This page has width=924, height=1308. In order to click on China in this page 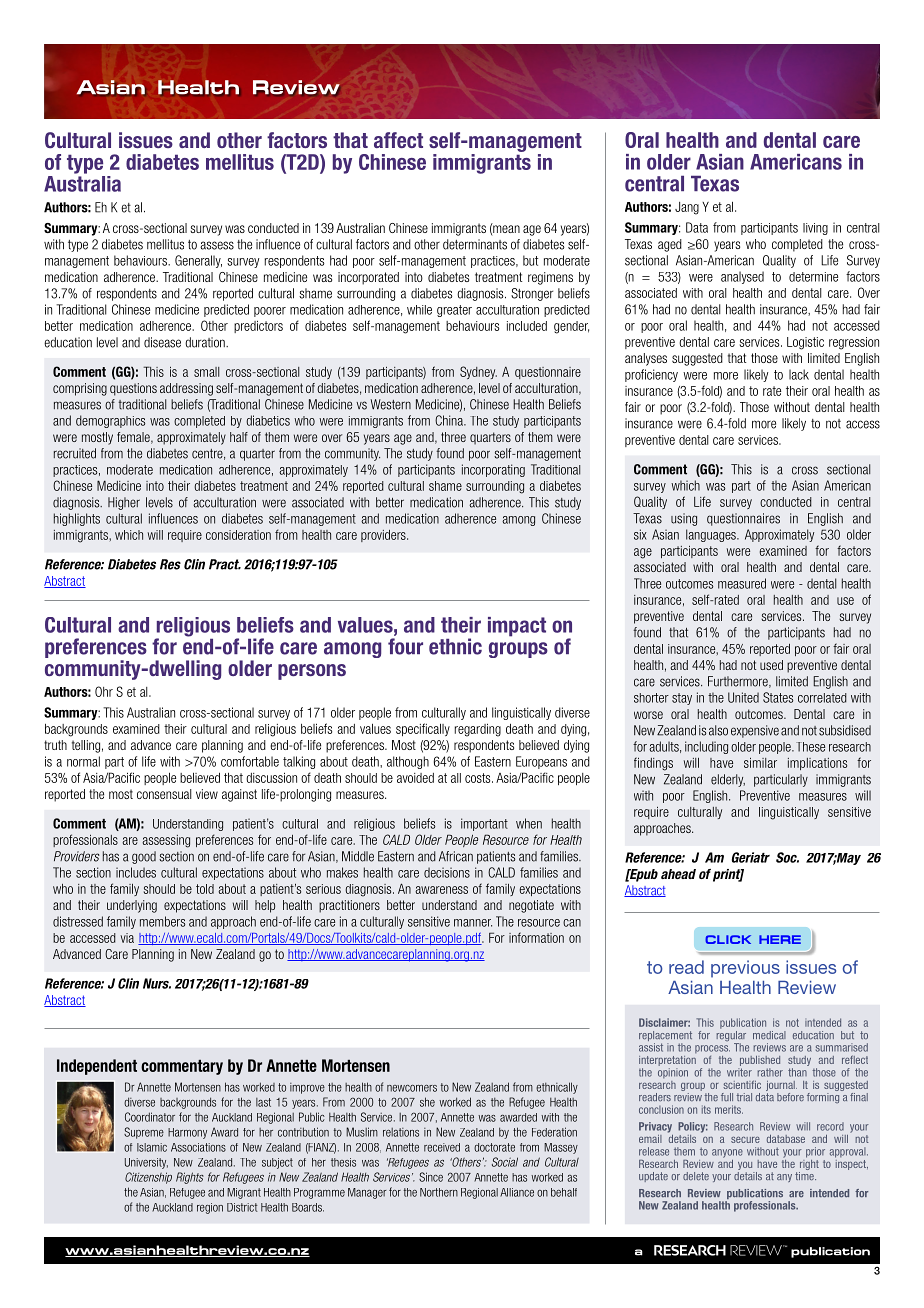, I will do `click(450, 420)`.
